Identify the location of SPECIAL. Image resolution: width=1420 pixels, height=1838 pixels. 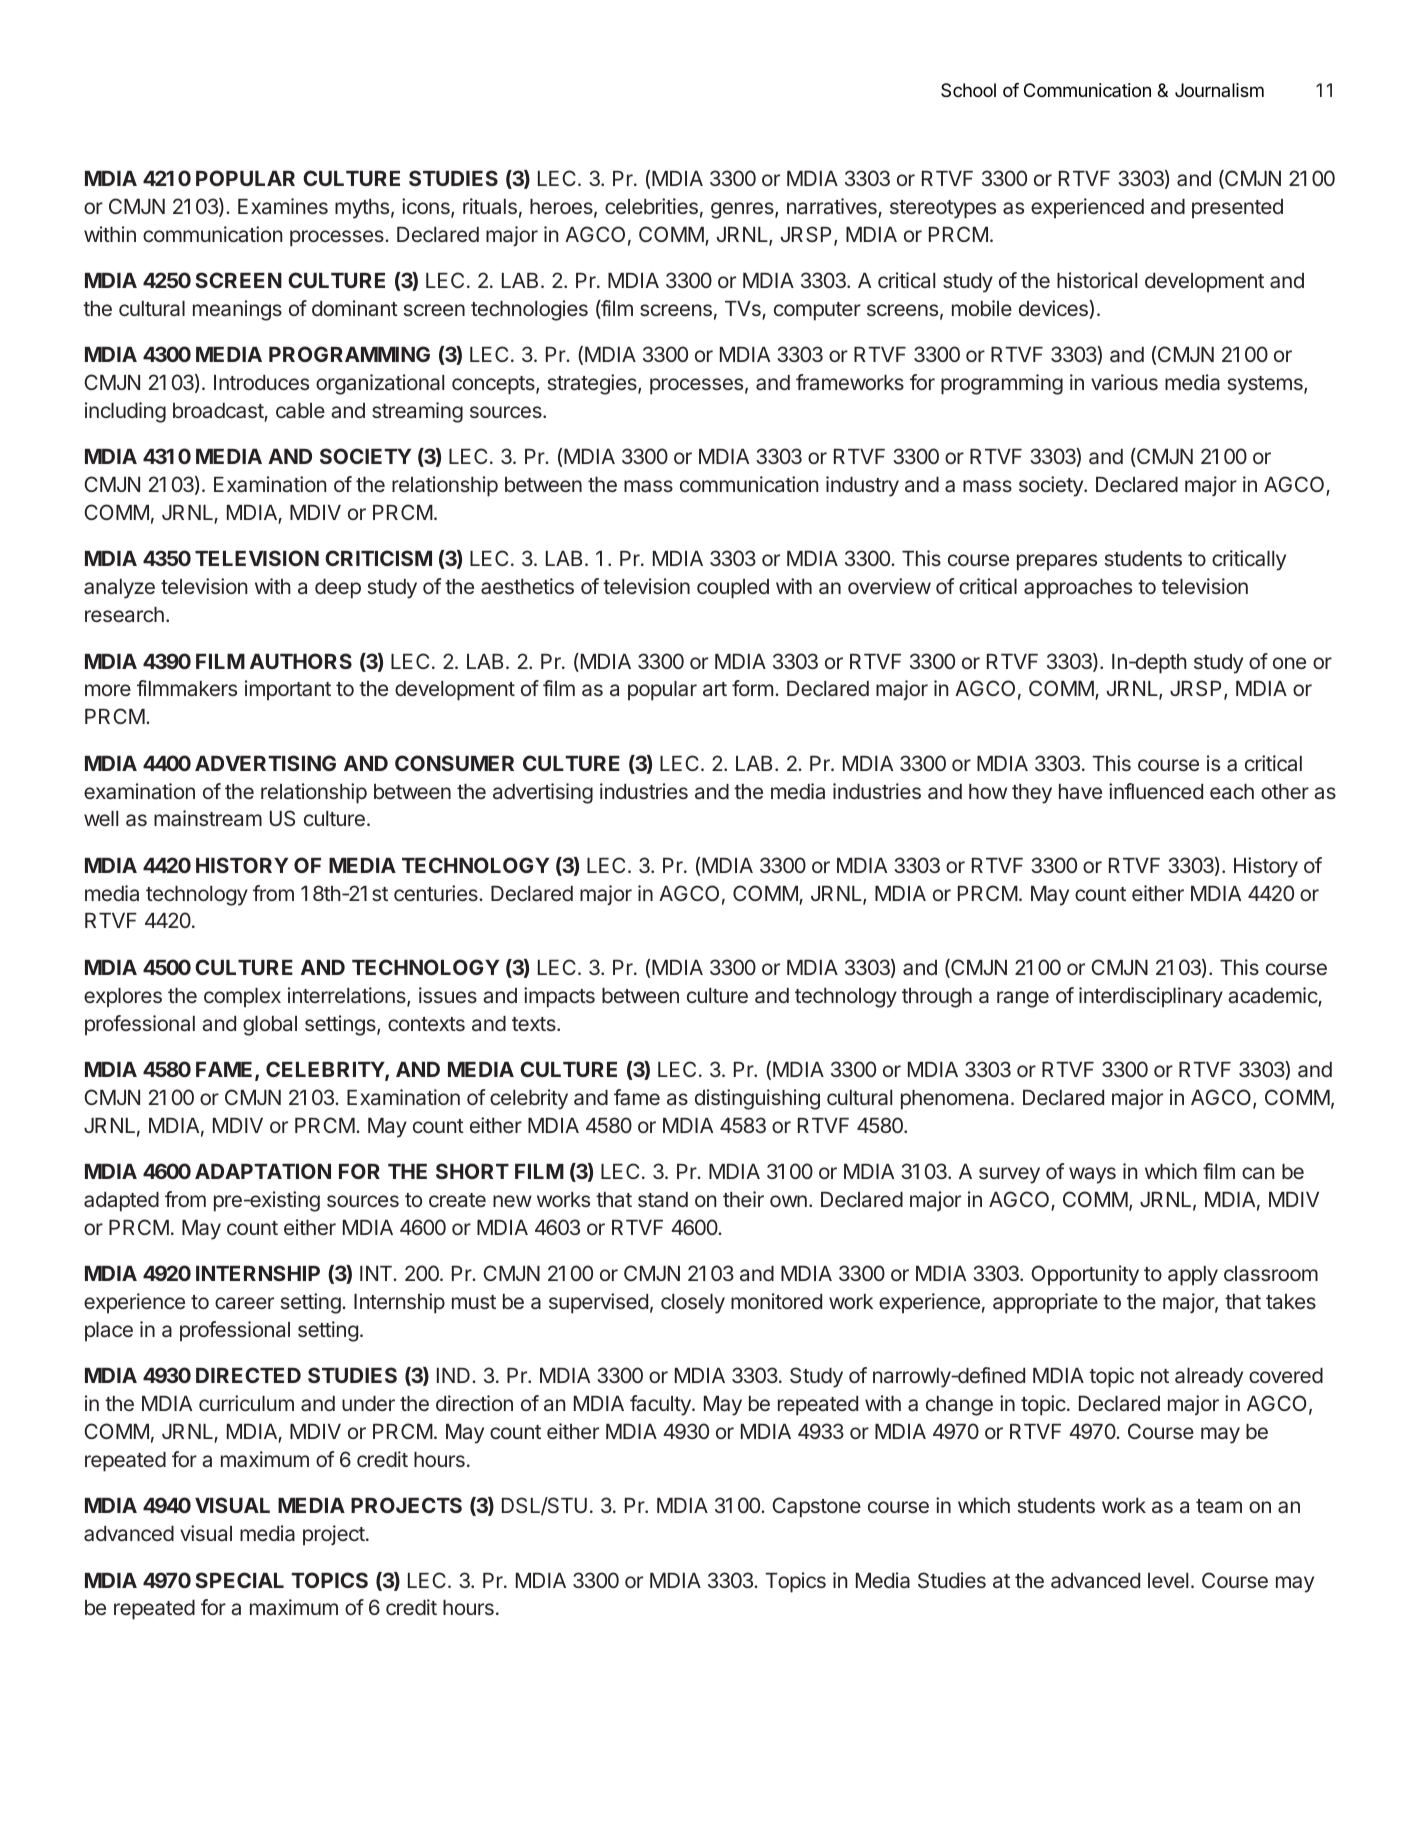
(240, 1580).
